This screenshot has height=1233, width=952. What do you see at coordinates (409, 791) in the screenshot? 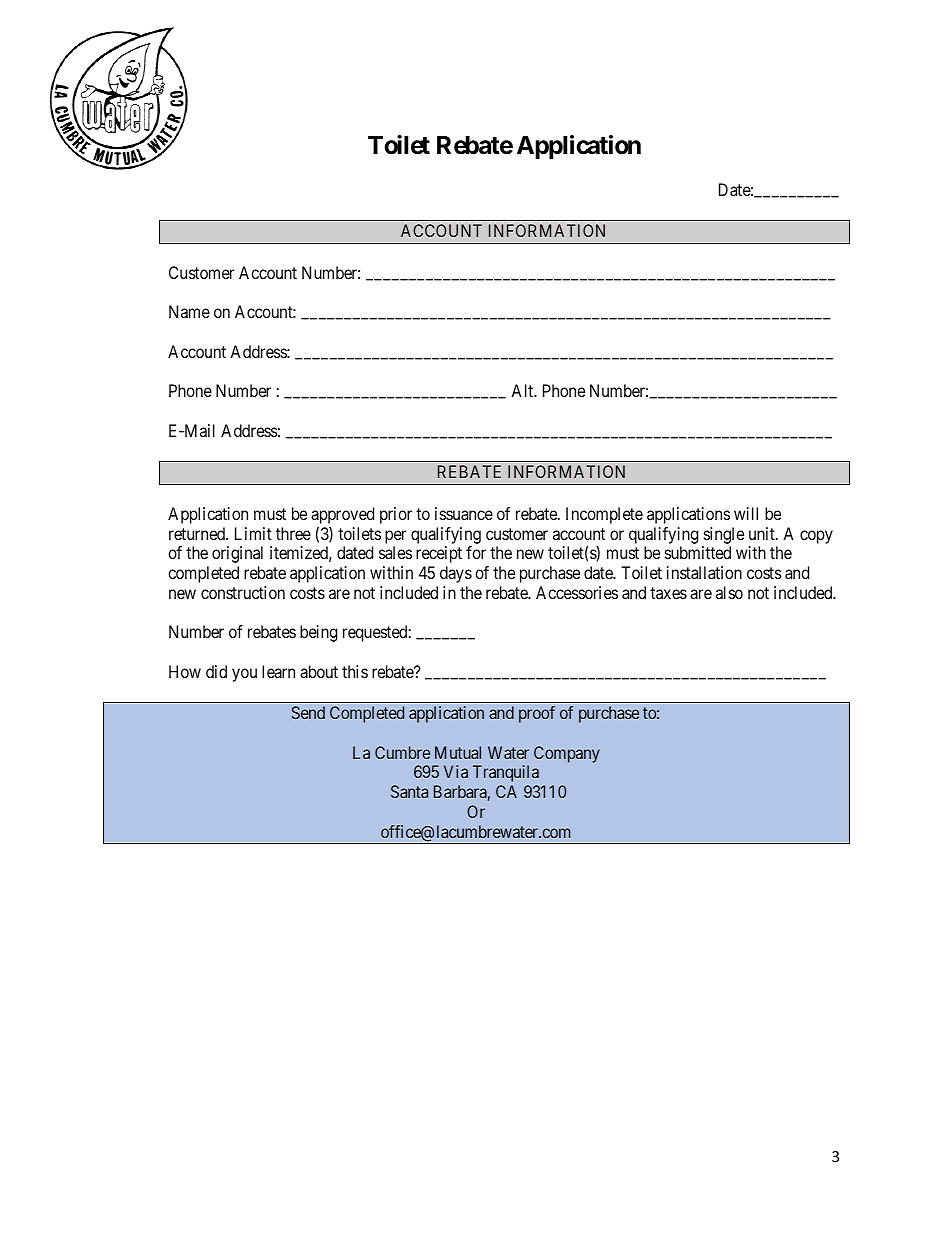
I see `Santa` at bounding box center [409, 791].
